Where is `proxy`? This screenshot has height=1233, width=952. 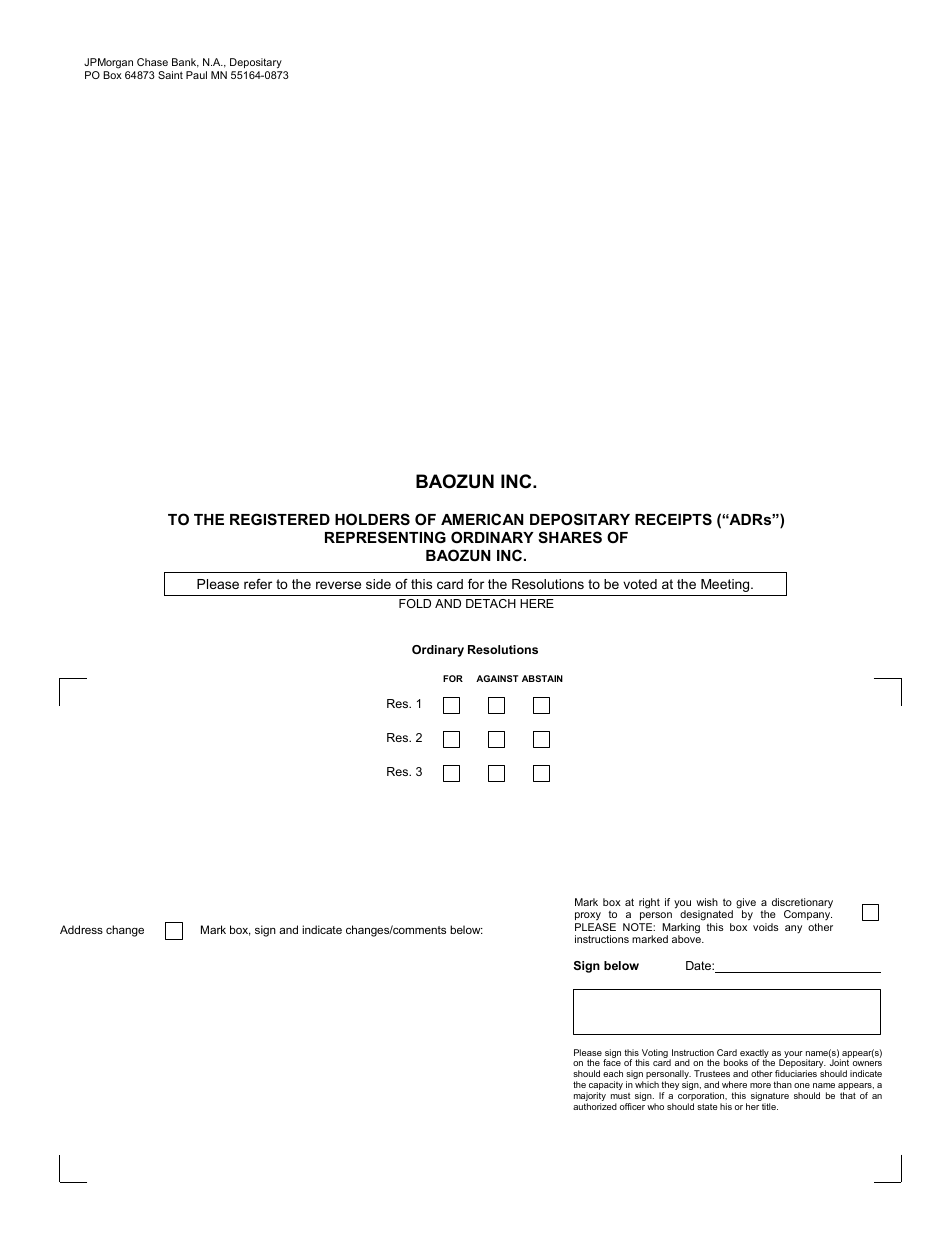 proxy is located at coordinates (588, 916).
